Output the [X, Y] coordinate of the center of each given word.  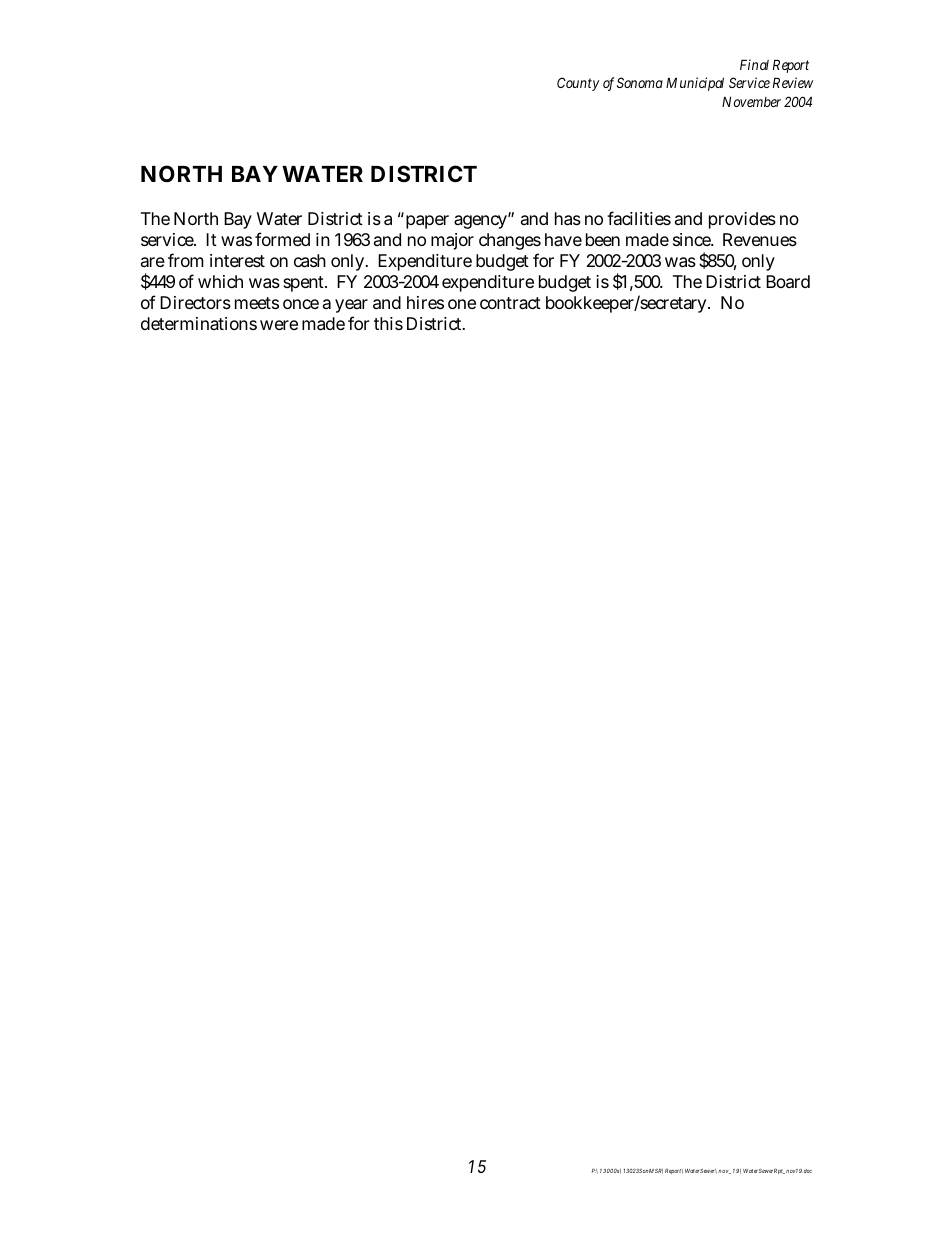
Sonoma [640, 82]
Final [754, 64]
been [603, 239]
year [351, 306]
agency [480, 222]
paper [427, 222]
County [578, 84]
